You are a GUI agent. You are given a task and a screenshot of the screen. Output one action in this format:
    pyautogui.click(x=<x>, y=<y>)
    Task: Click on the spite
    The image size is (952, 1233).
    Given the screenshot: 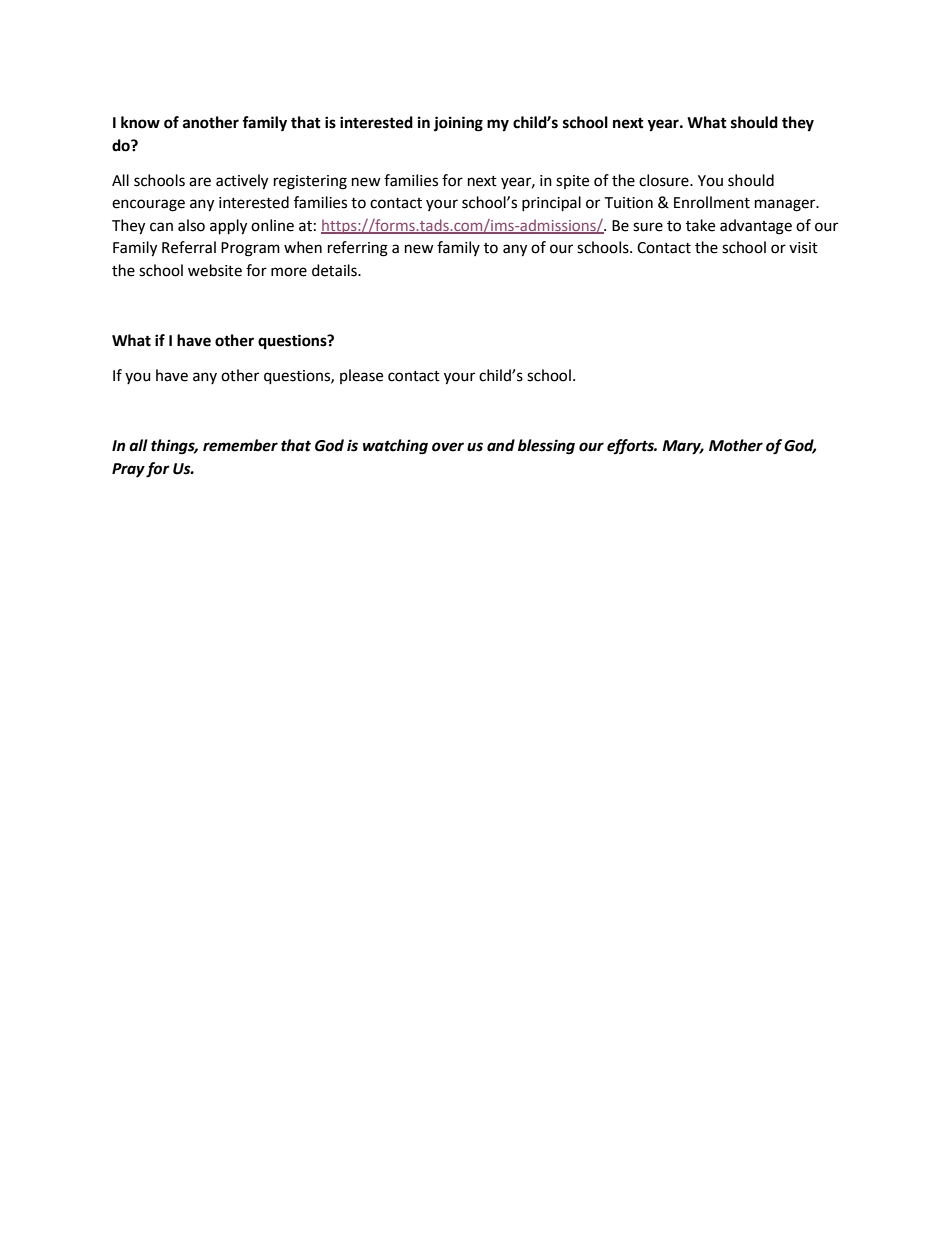 What is the action you would take?
    pyautogui.click(x=572, y=182)
